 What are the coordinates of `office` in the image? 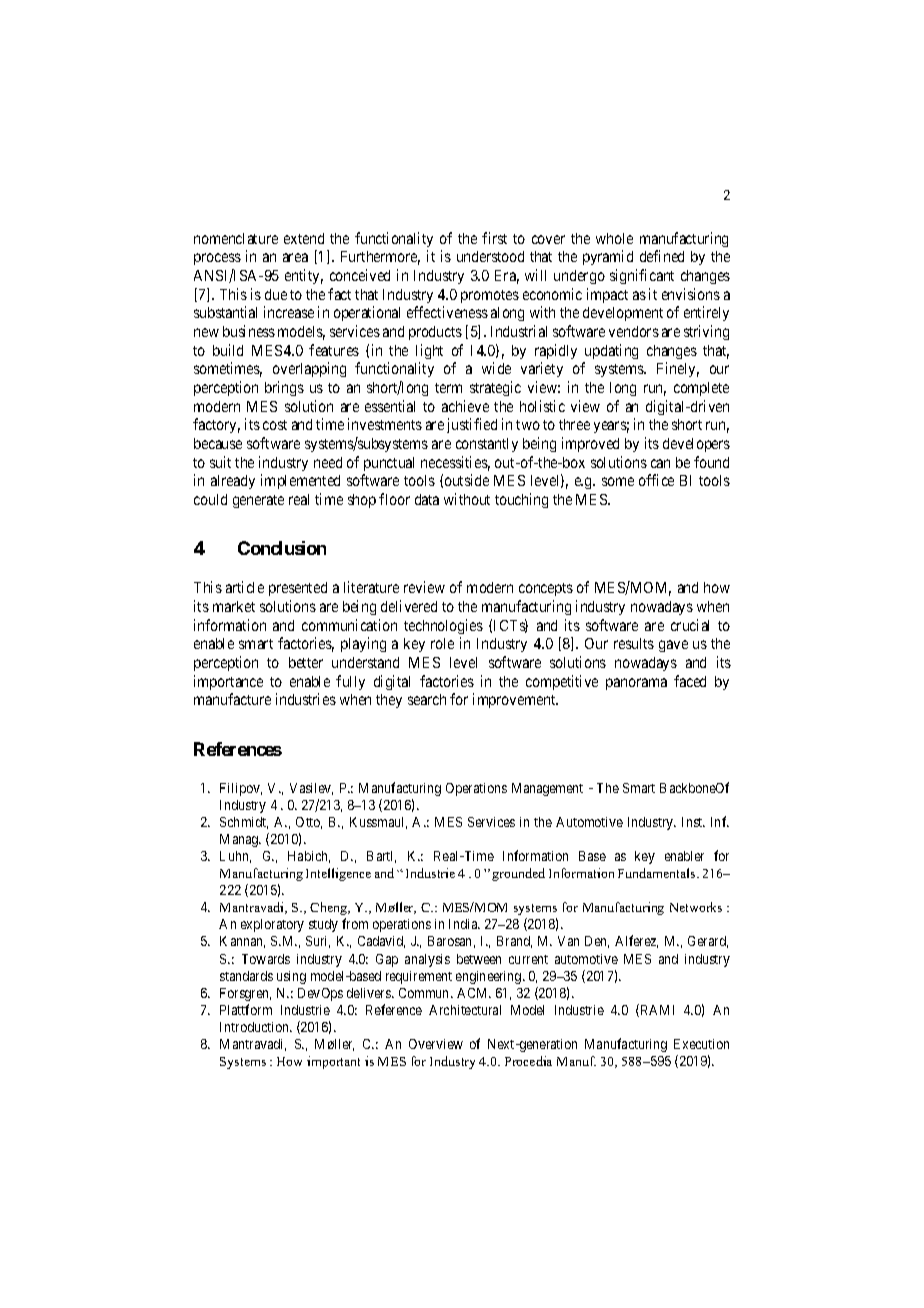 It's located at (656, 480).
